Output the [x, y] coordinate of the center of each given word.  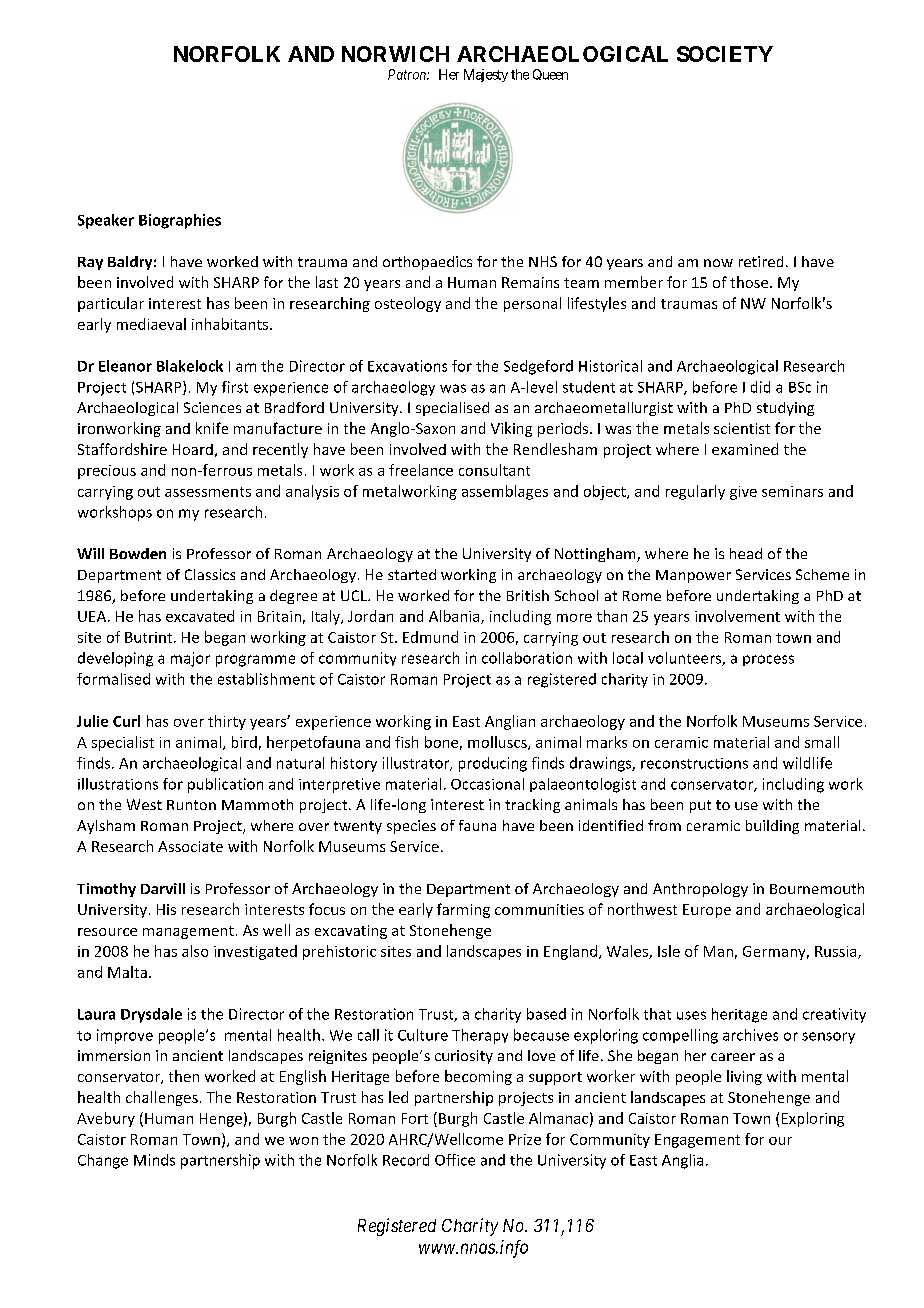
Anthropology [700, 890]
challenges [162, 1098]
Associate [190, 846]
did [760, 387]
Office [455, 1160]
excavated [200, 616]
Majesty [486, 75]
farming [463, 910]
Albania [455, 617]
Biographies [180, 221]
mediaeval [151, 324]
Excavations [407, 366]
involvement [737, 616]
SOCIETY [725, 54]
